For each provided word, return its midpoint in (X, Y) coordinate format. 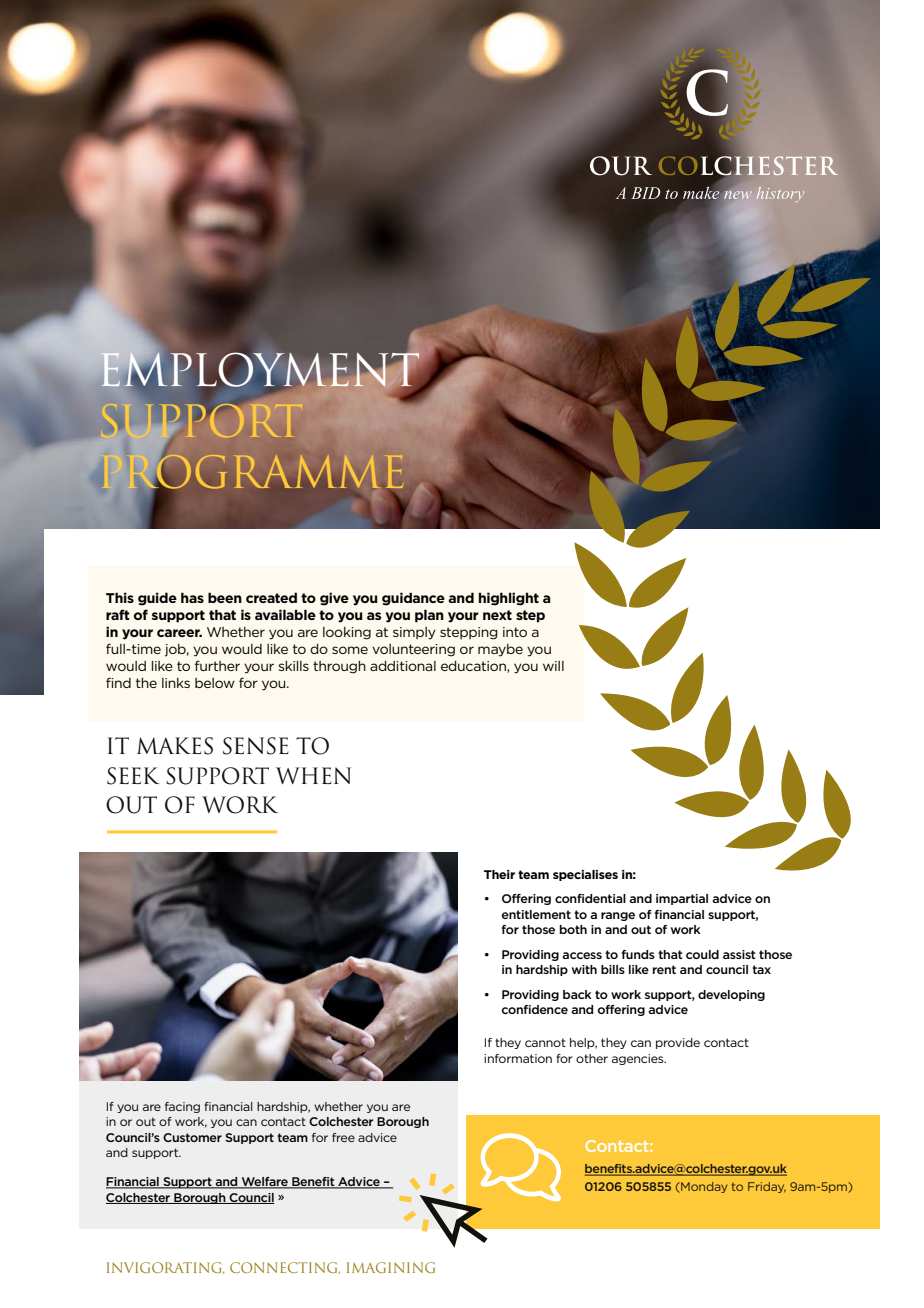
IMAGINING (391, 1267)
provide (678, 1043)
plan (429, 616)
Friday (767, 1187)
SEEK (133, 776)
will (553, 666)
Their (499, 874)
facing (182, 1107)
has (192, 597)
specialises (585, 875)
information (518, 1058)
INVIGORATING (166, 1268)
